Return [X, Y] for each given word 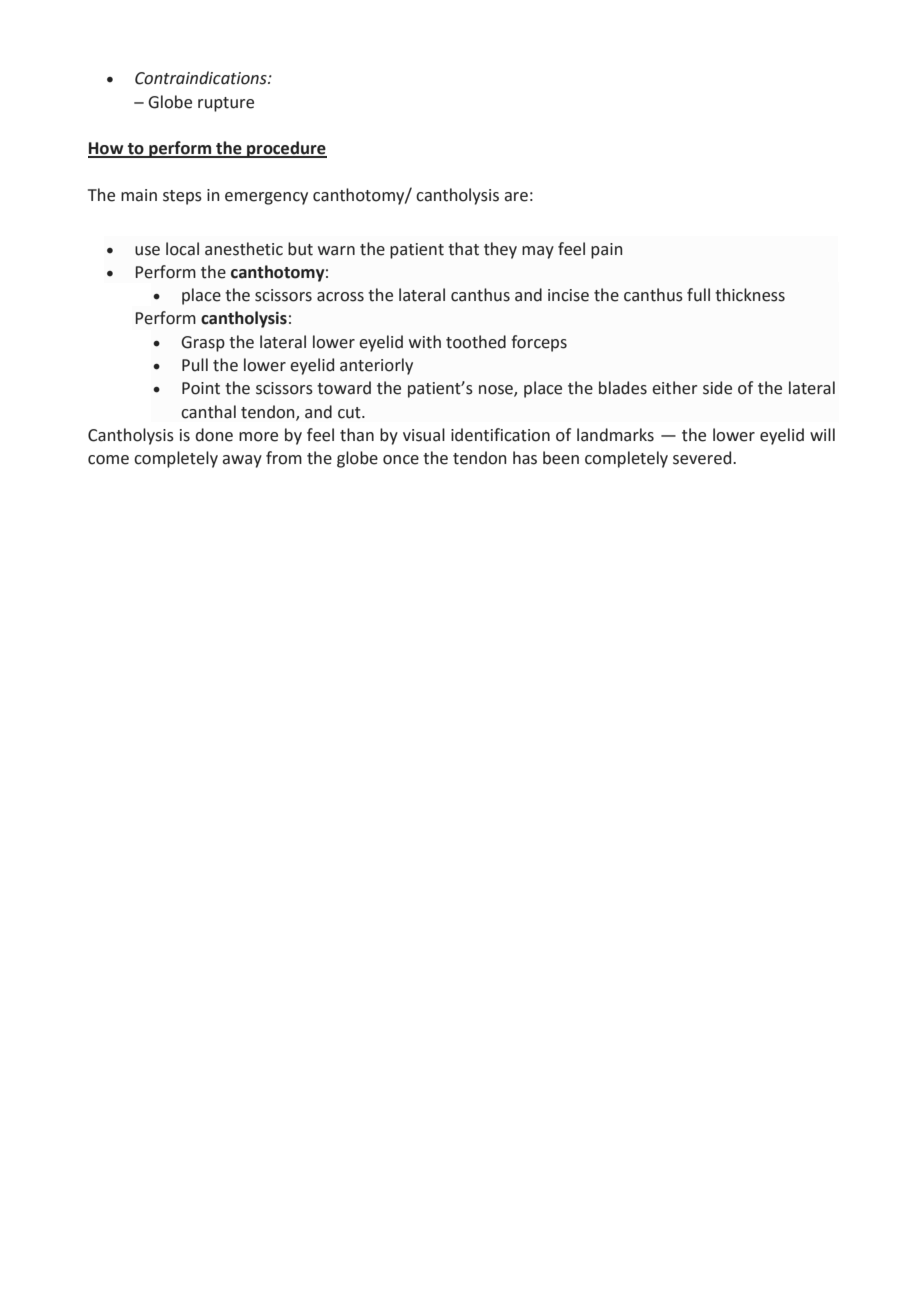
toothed [476, 342]
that [463, 249]
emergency [266, 198]
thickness [750, 295]
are [516, 197]
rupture [226, 104]
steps [182, 197]
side [717, 388]
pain [606, 251]
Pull [195, 365]
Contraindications [202, 78]
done [214, 435]
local [182, 249]
